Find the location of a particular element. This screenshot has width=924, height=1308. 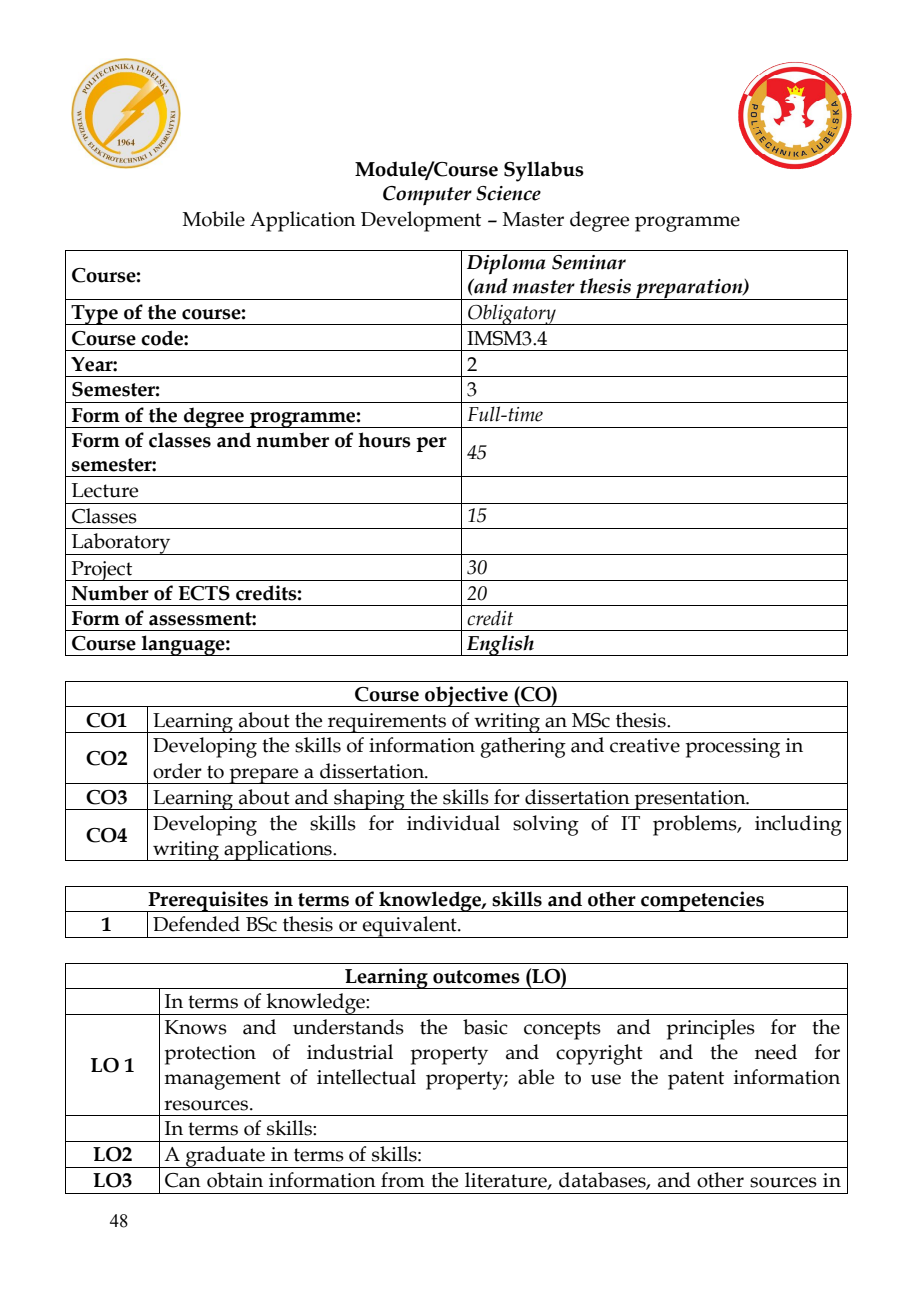

Mobile is located at coordinates (214, 219).
